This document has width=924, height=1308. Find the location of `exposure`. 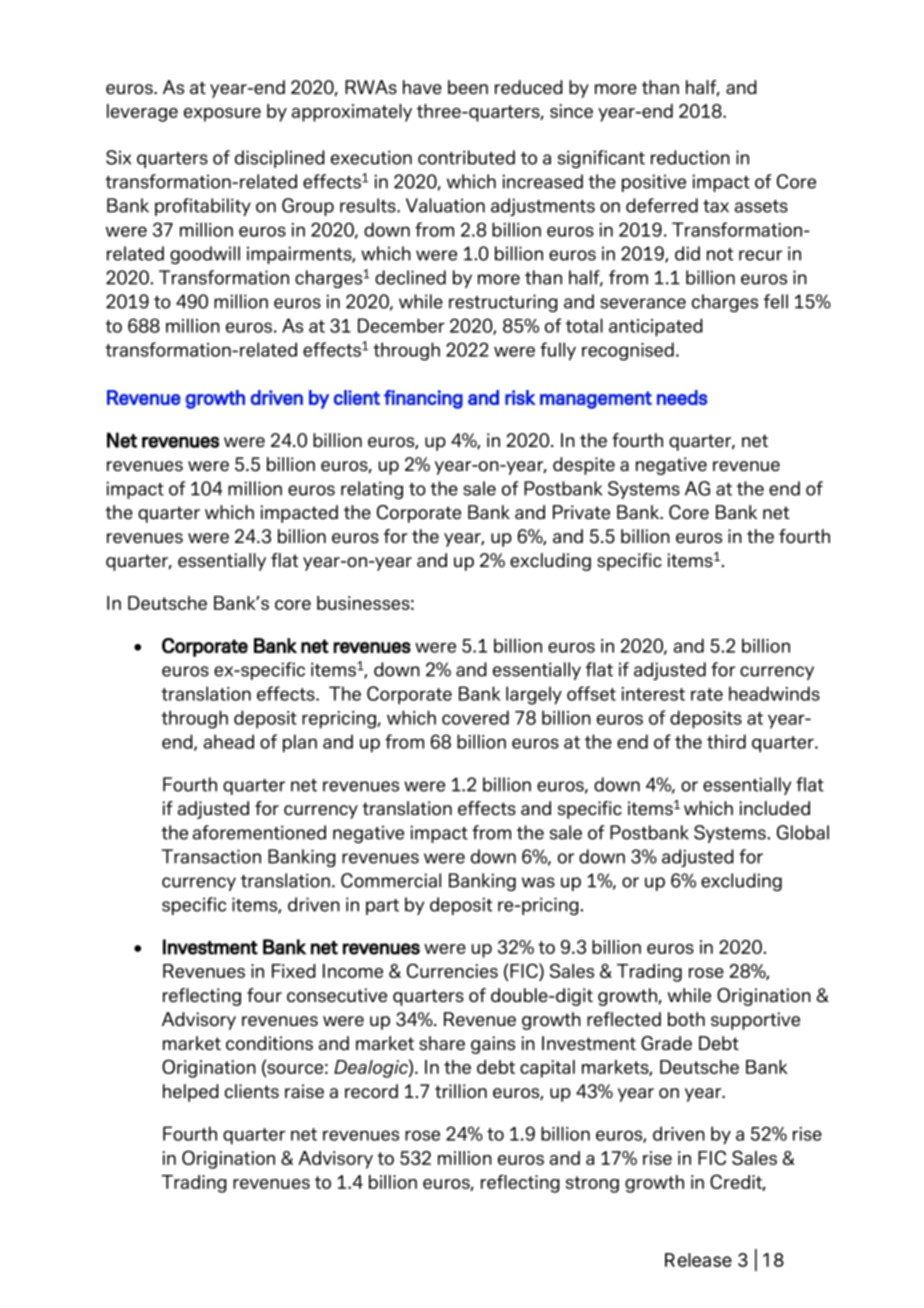

exposure is located at coordinates (222, 115).
